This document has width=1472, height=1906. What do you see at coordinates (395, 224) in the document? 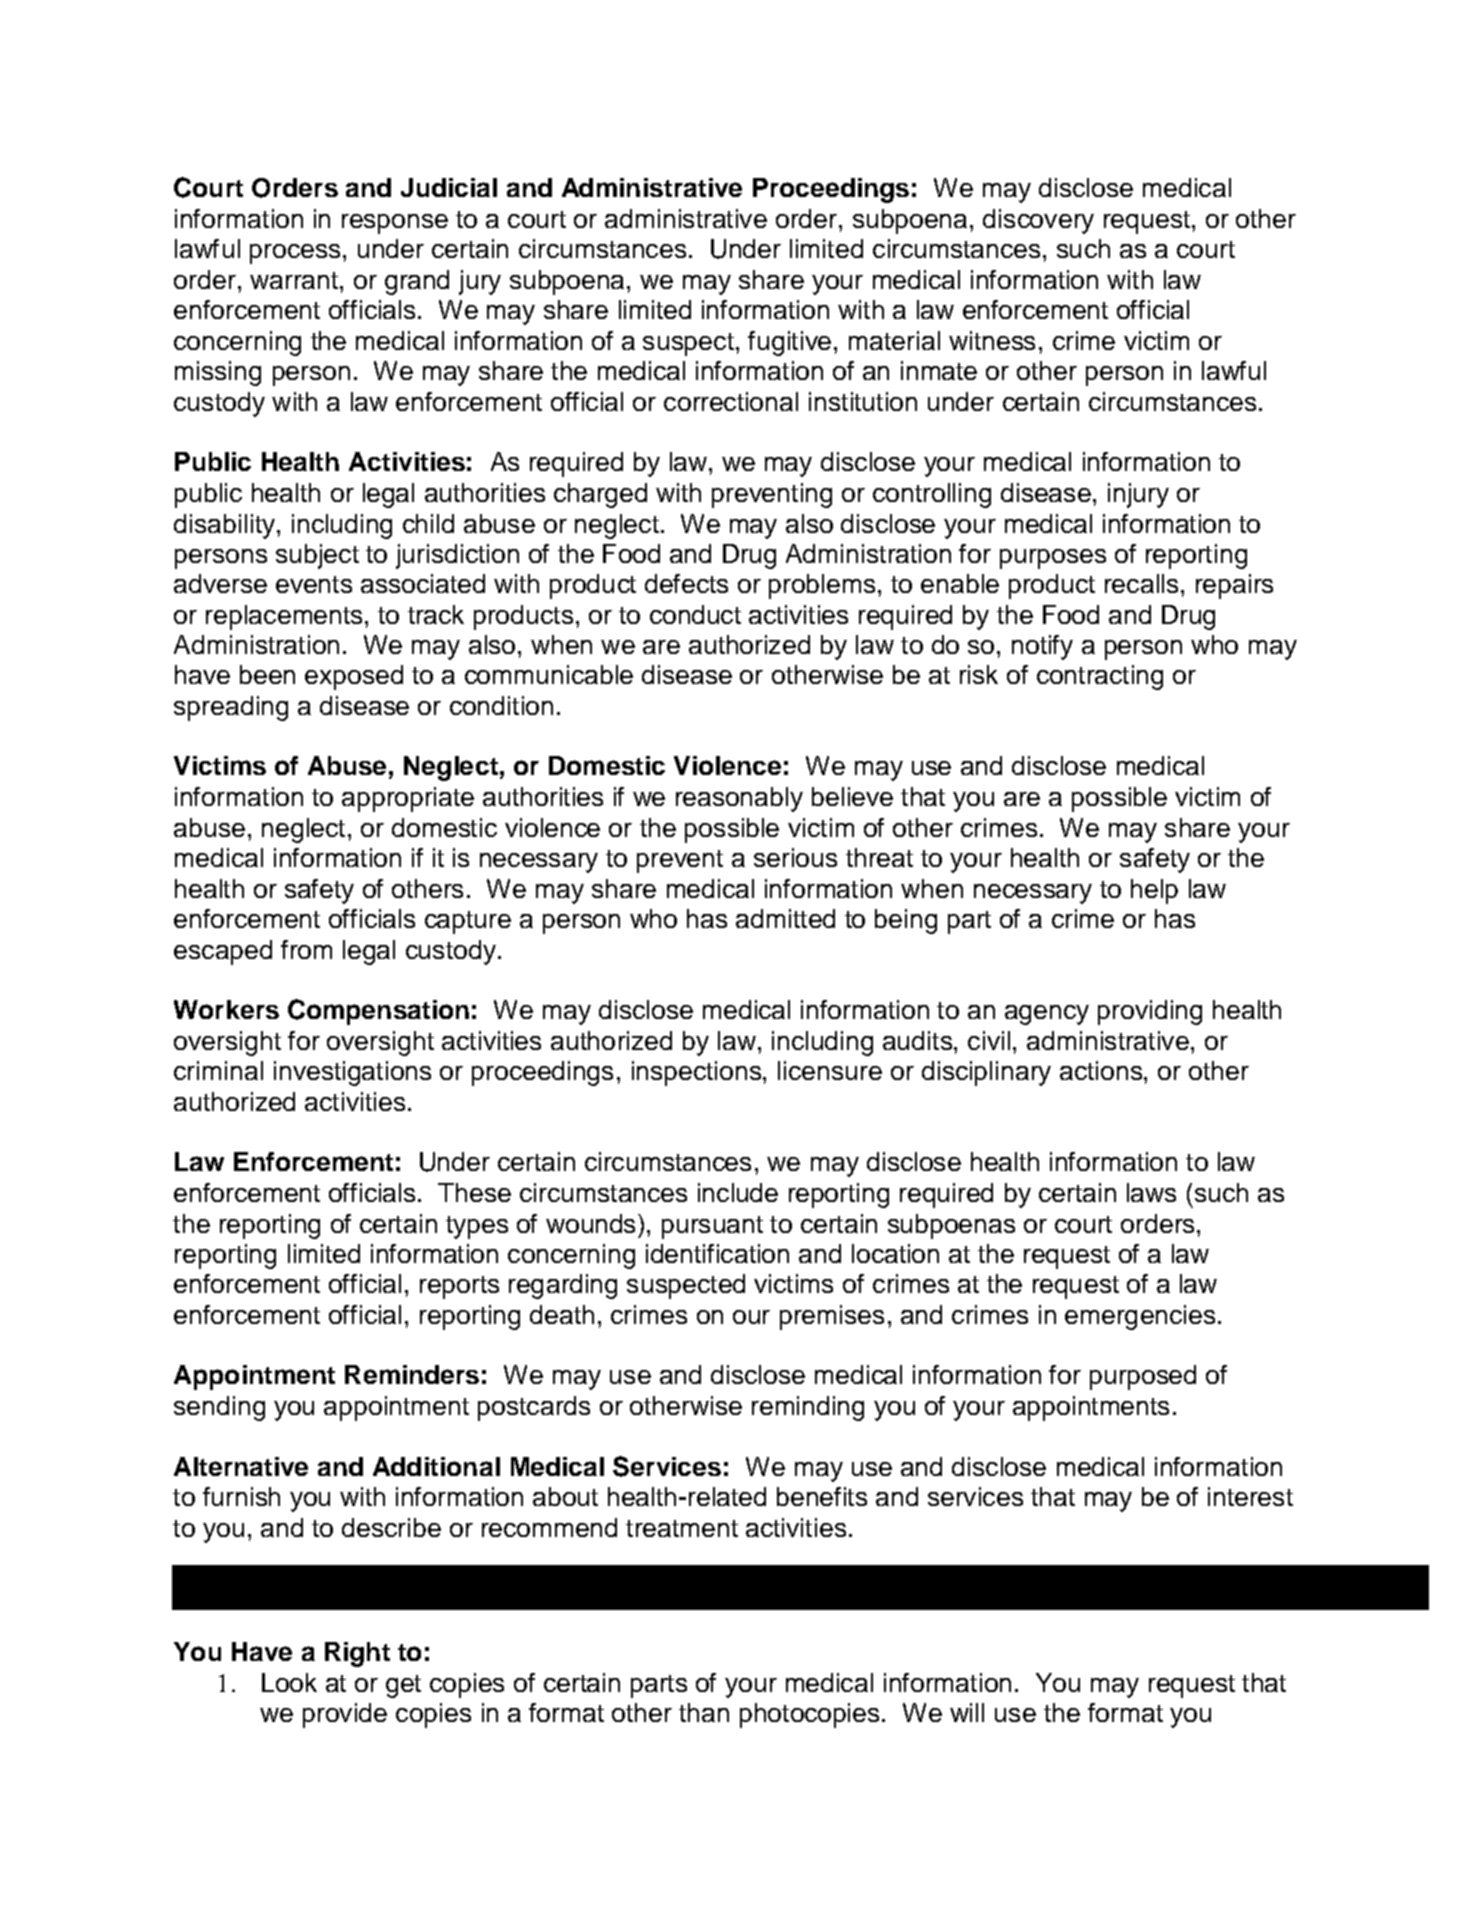
I see `response` at bounding box center [395, 224].
